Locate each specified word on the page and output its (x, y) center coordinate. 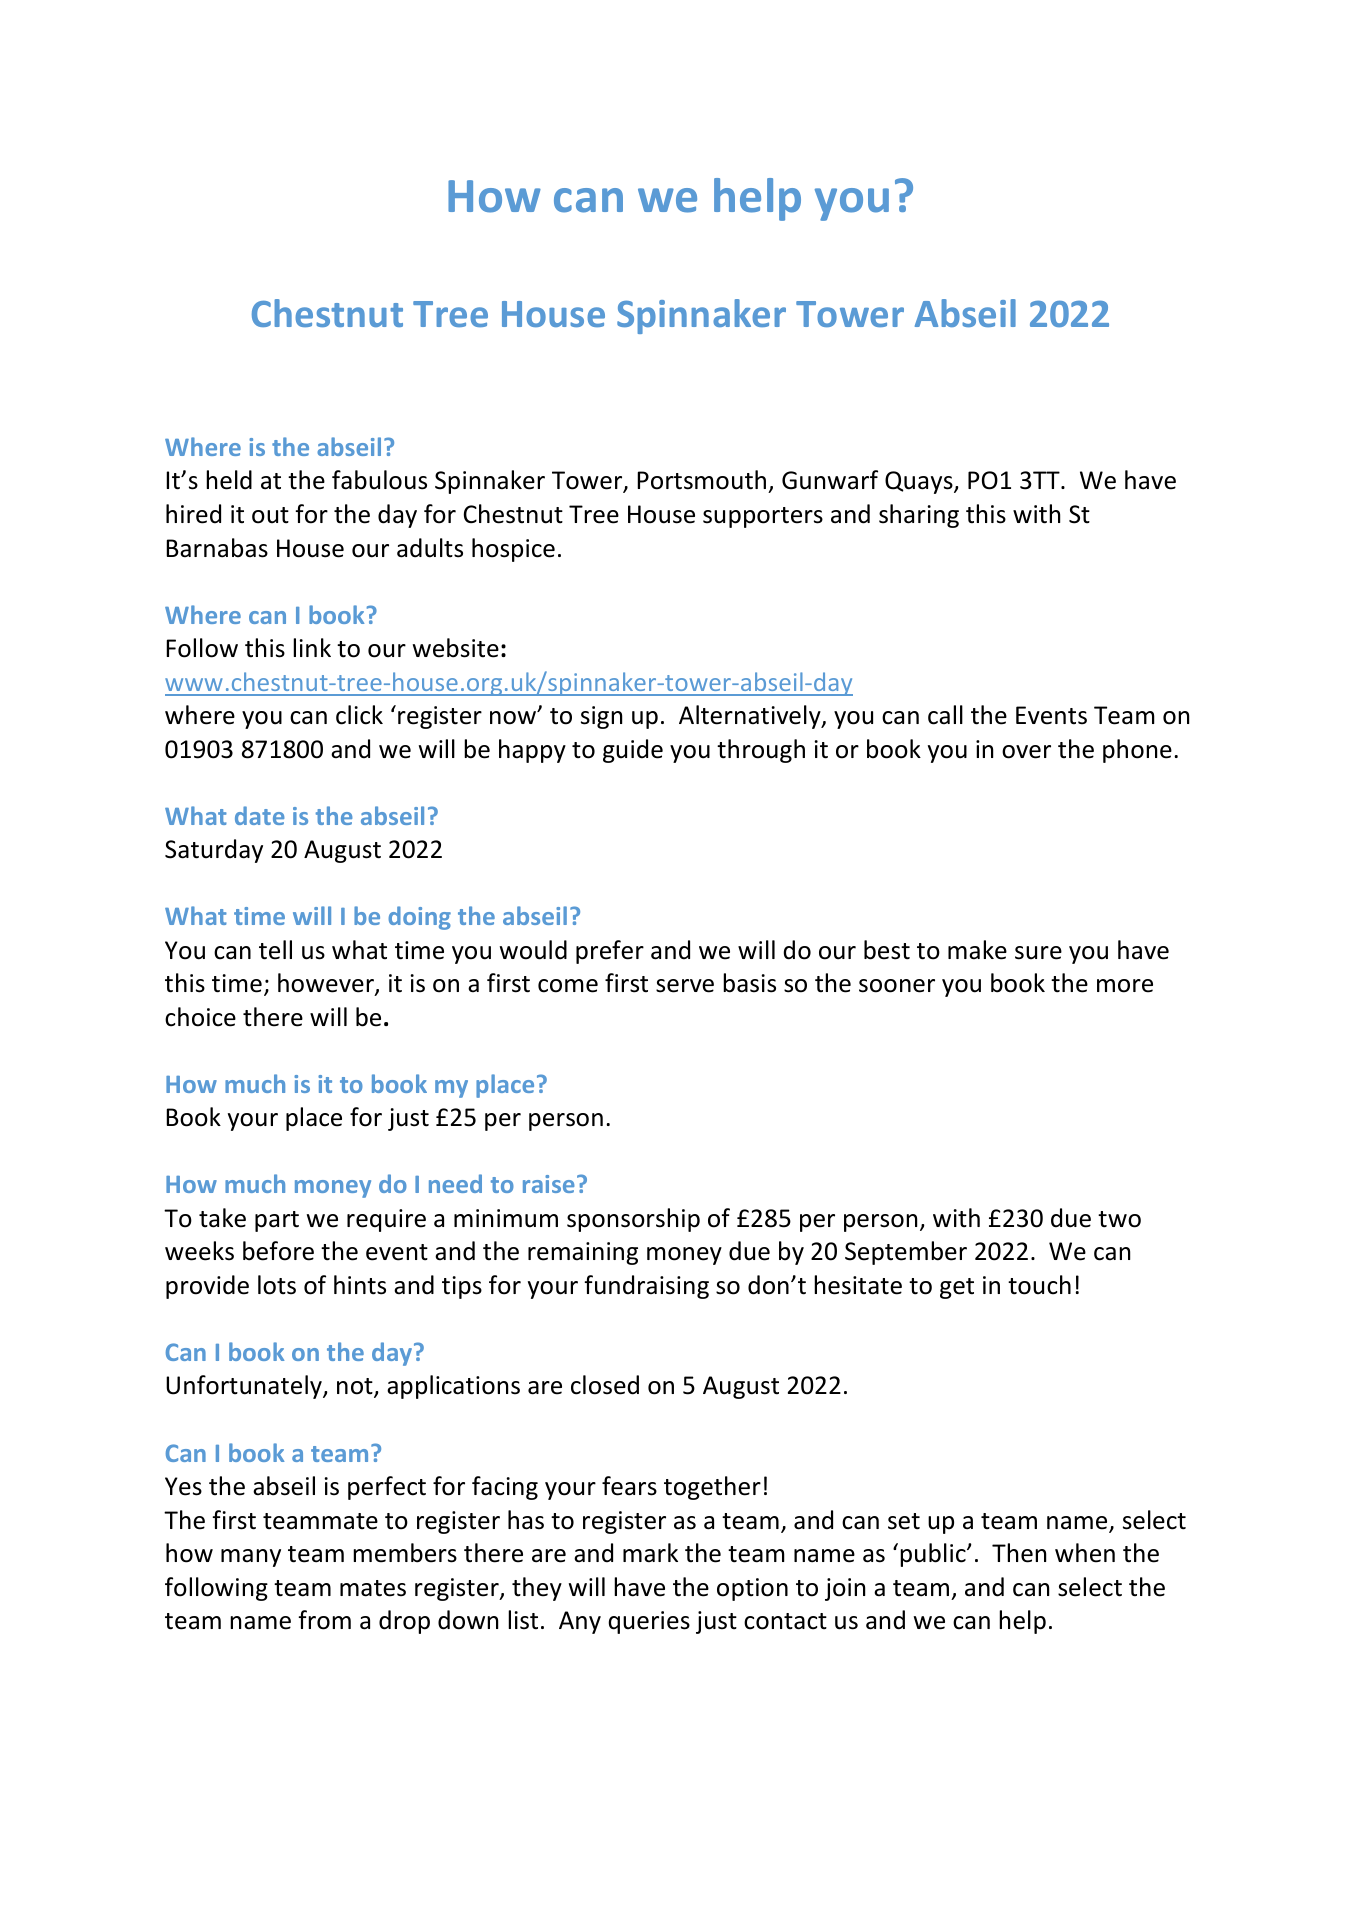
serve (685, 986)
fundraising (646, 1287)
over (1026, 752)
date (259, 815)
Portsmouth (701, 480)
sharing (919, 516)
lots (277, 1285)
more (1125, 986)
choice (200, 1017)
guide (633, 751)
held (229, 480)
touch (1039, 1285)
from (324, 1620)
